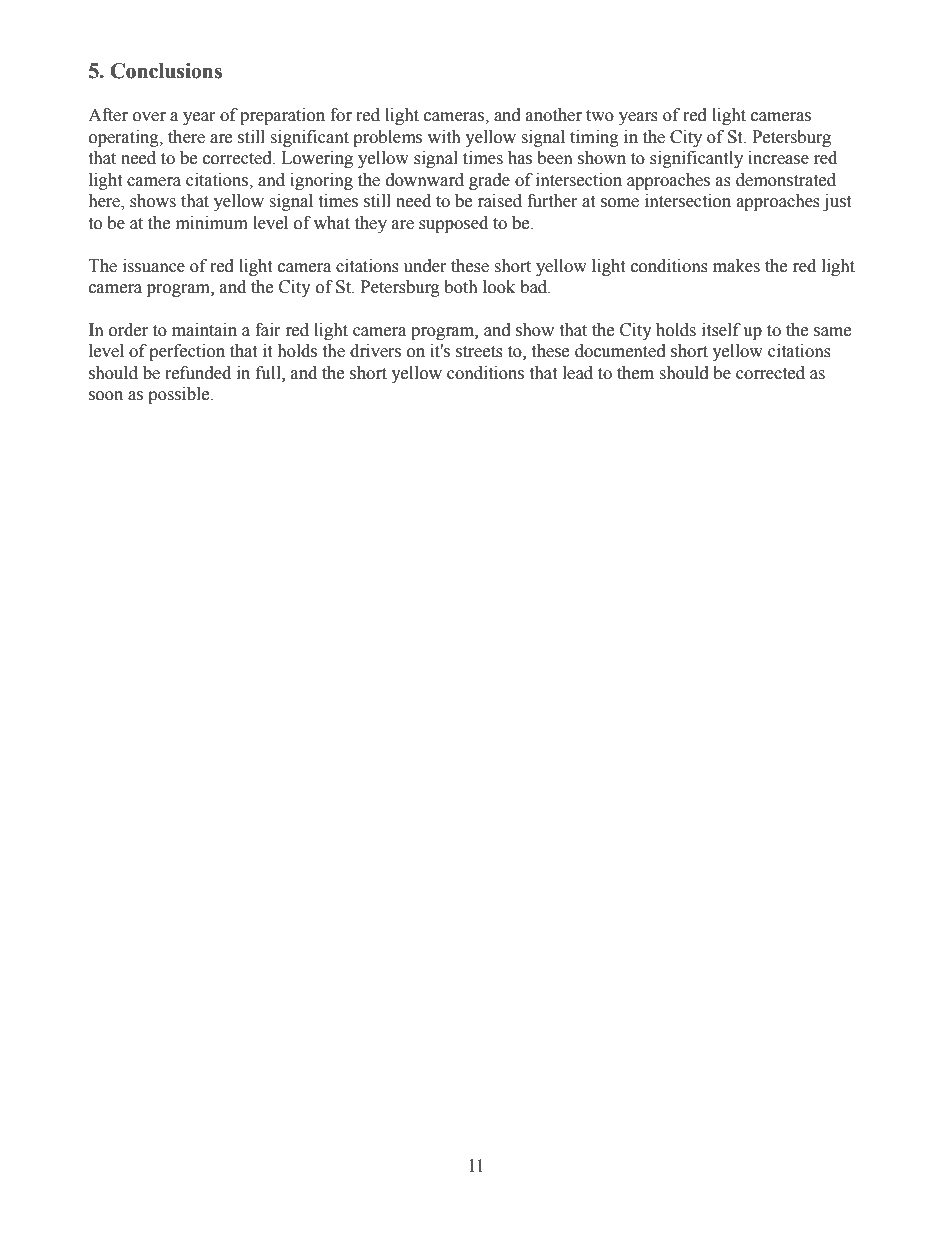 The width and height of the document is (952, 1233). I want to click on demonstrated, so click(786, 180).
